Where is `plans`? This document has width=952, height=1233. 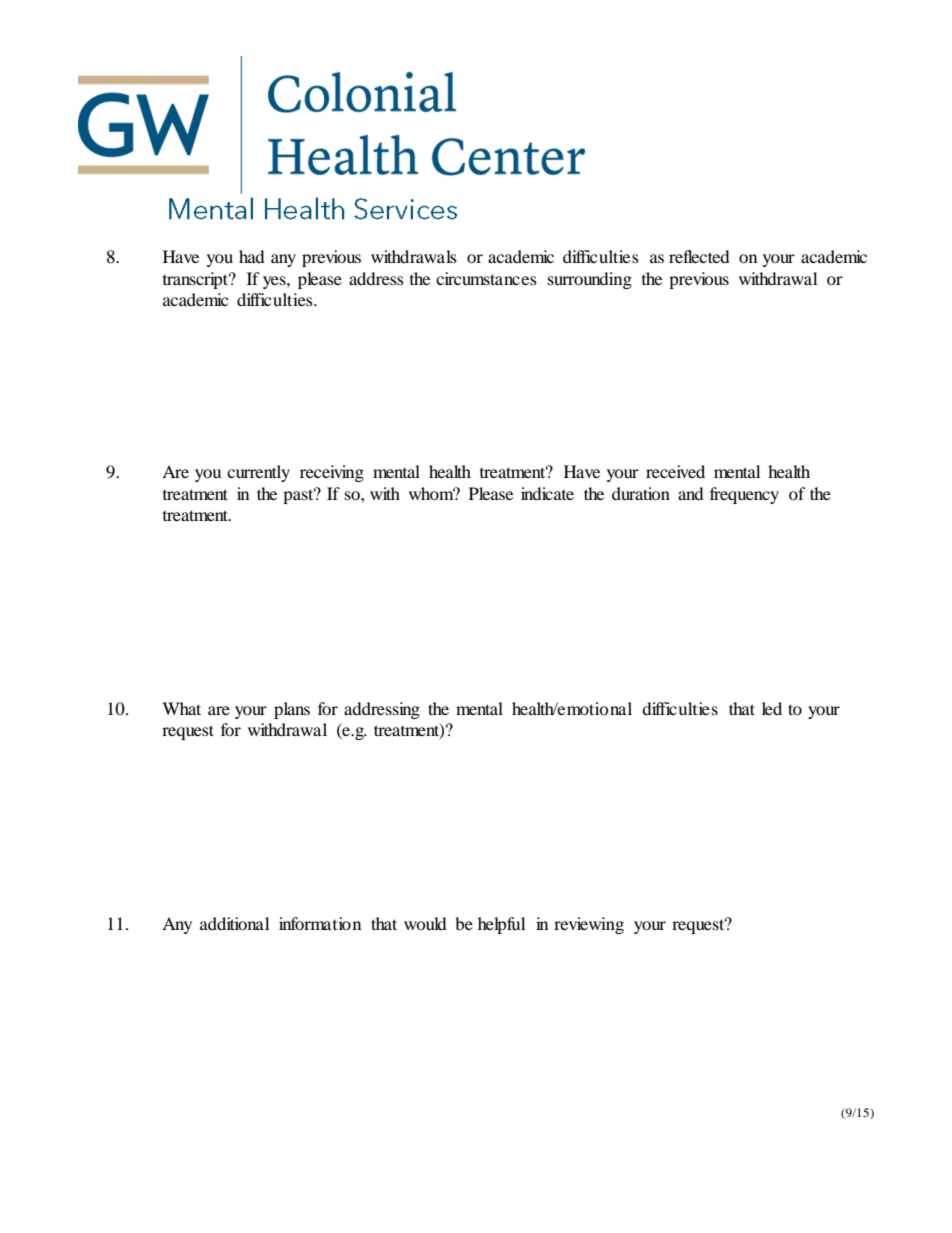
plans is located at coordinates (292, 710).
